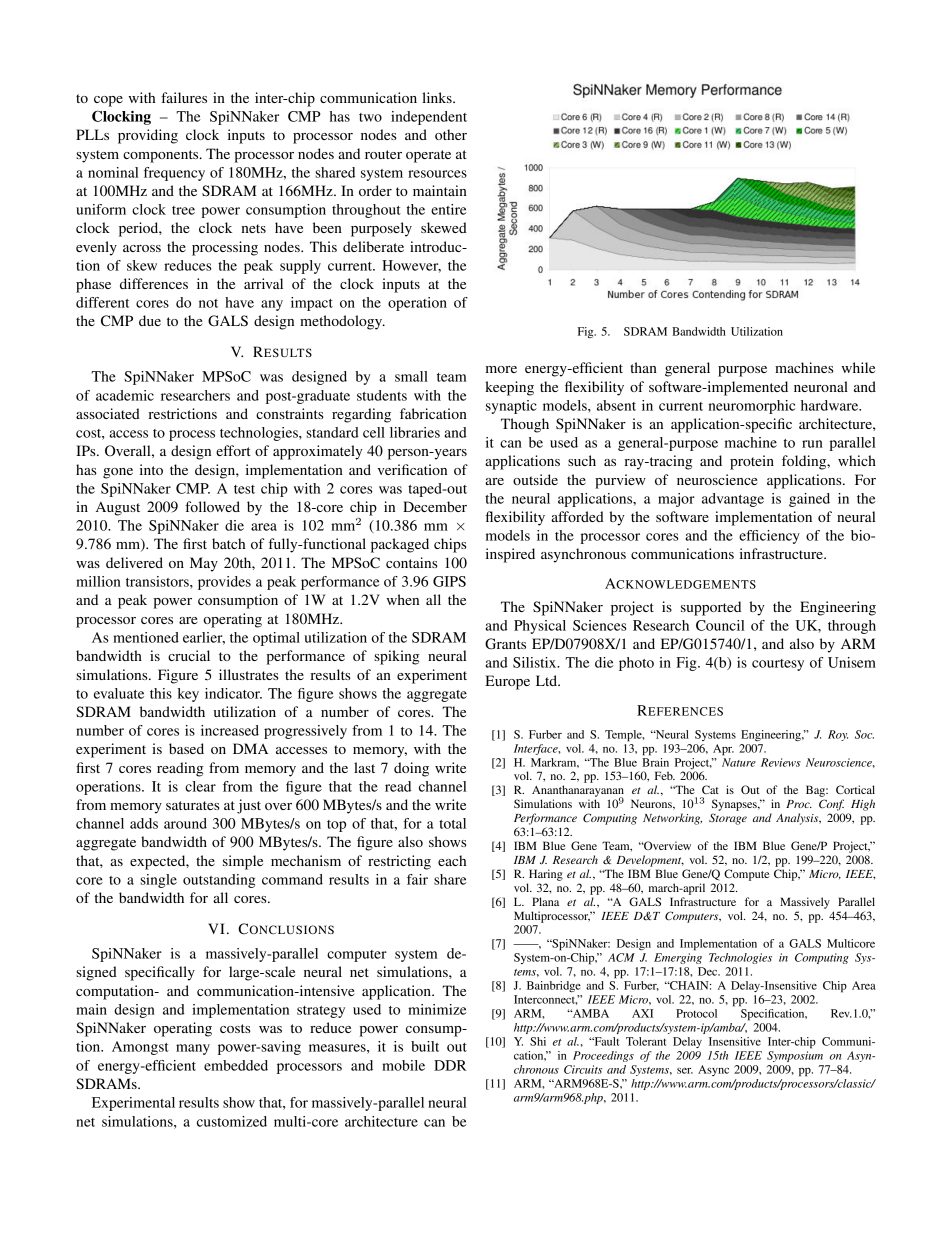  I want to click on links, so click(438, 97).
